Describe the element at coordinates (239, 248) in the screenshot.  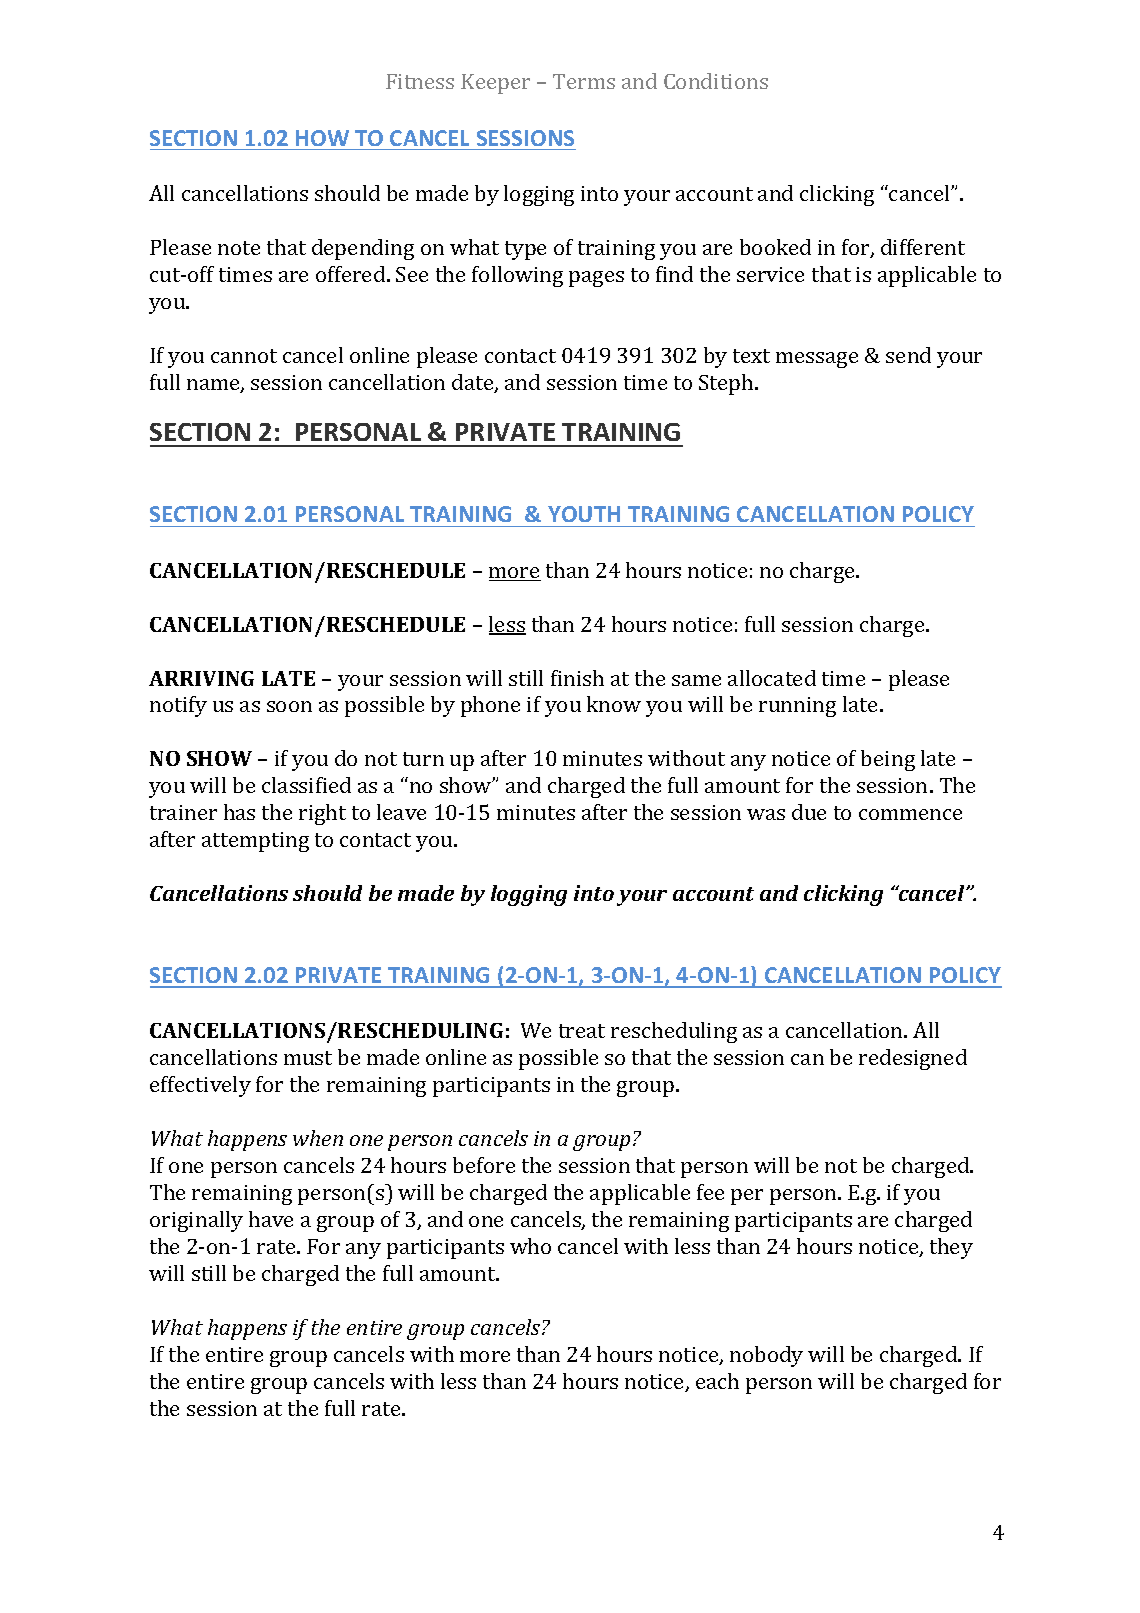
I see `note` at that location.
